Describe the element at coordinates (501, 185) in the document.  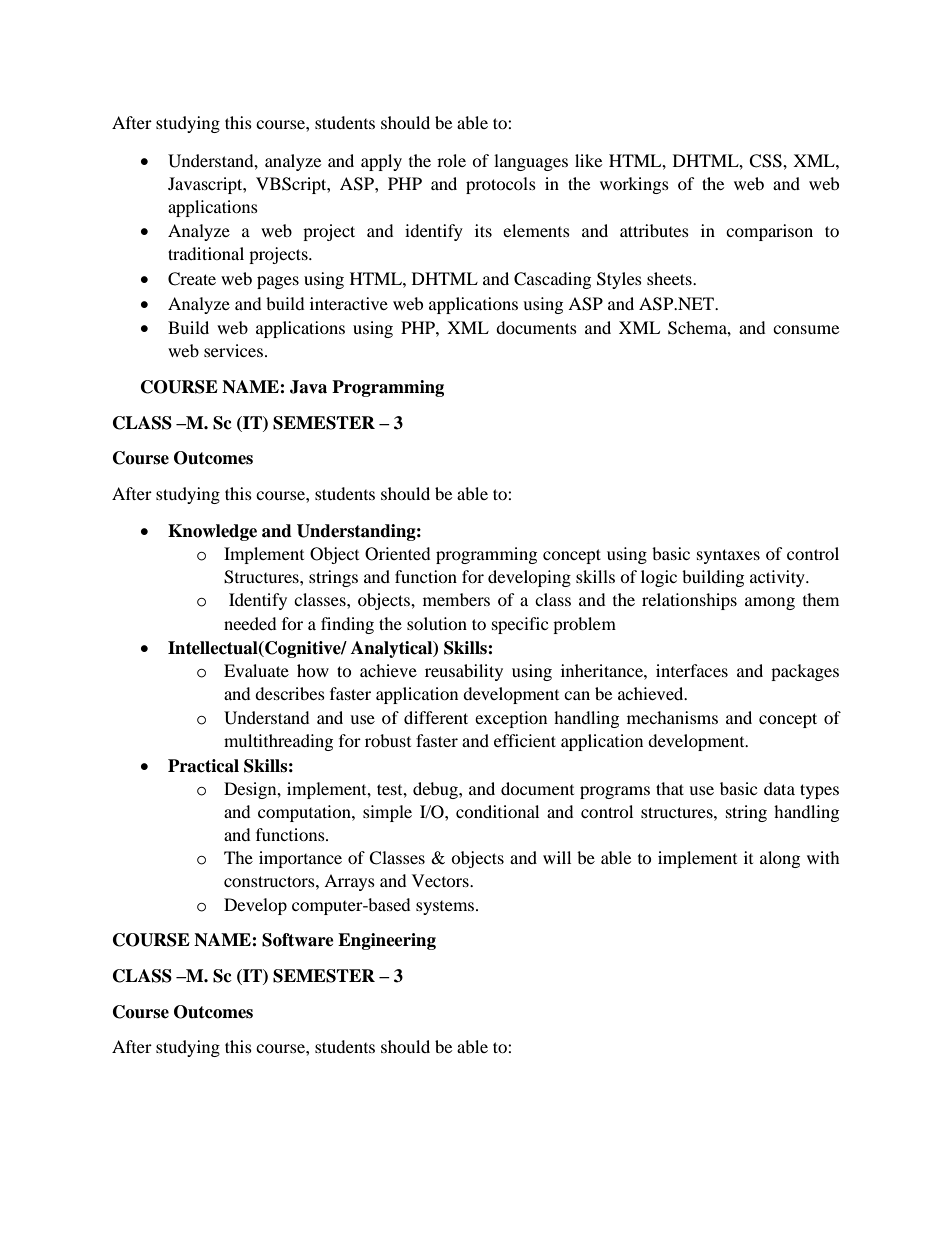
I see `protocols` at that location.
